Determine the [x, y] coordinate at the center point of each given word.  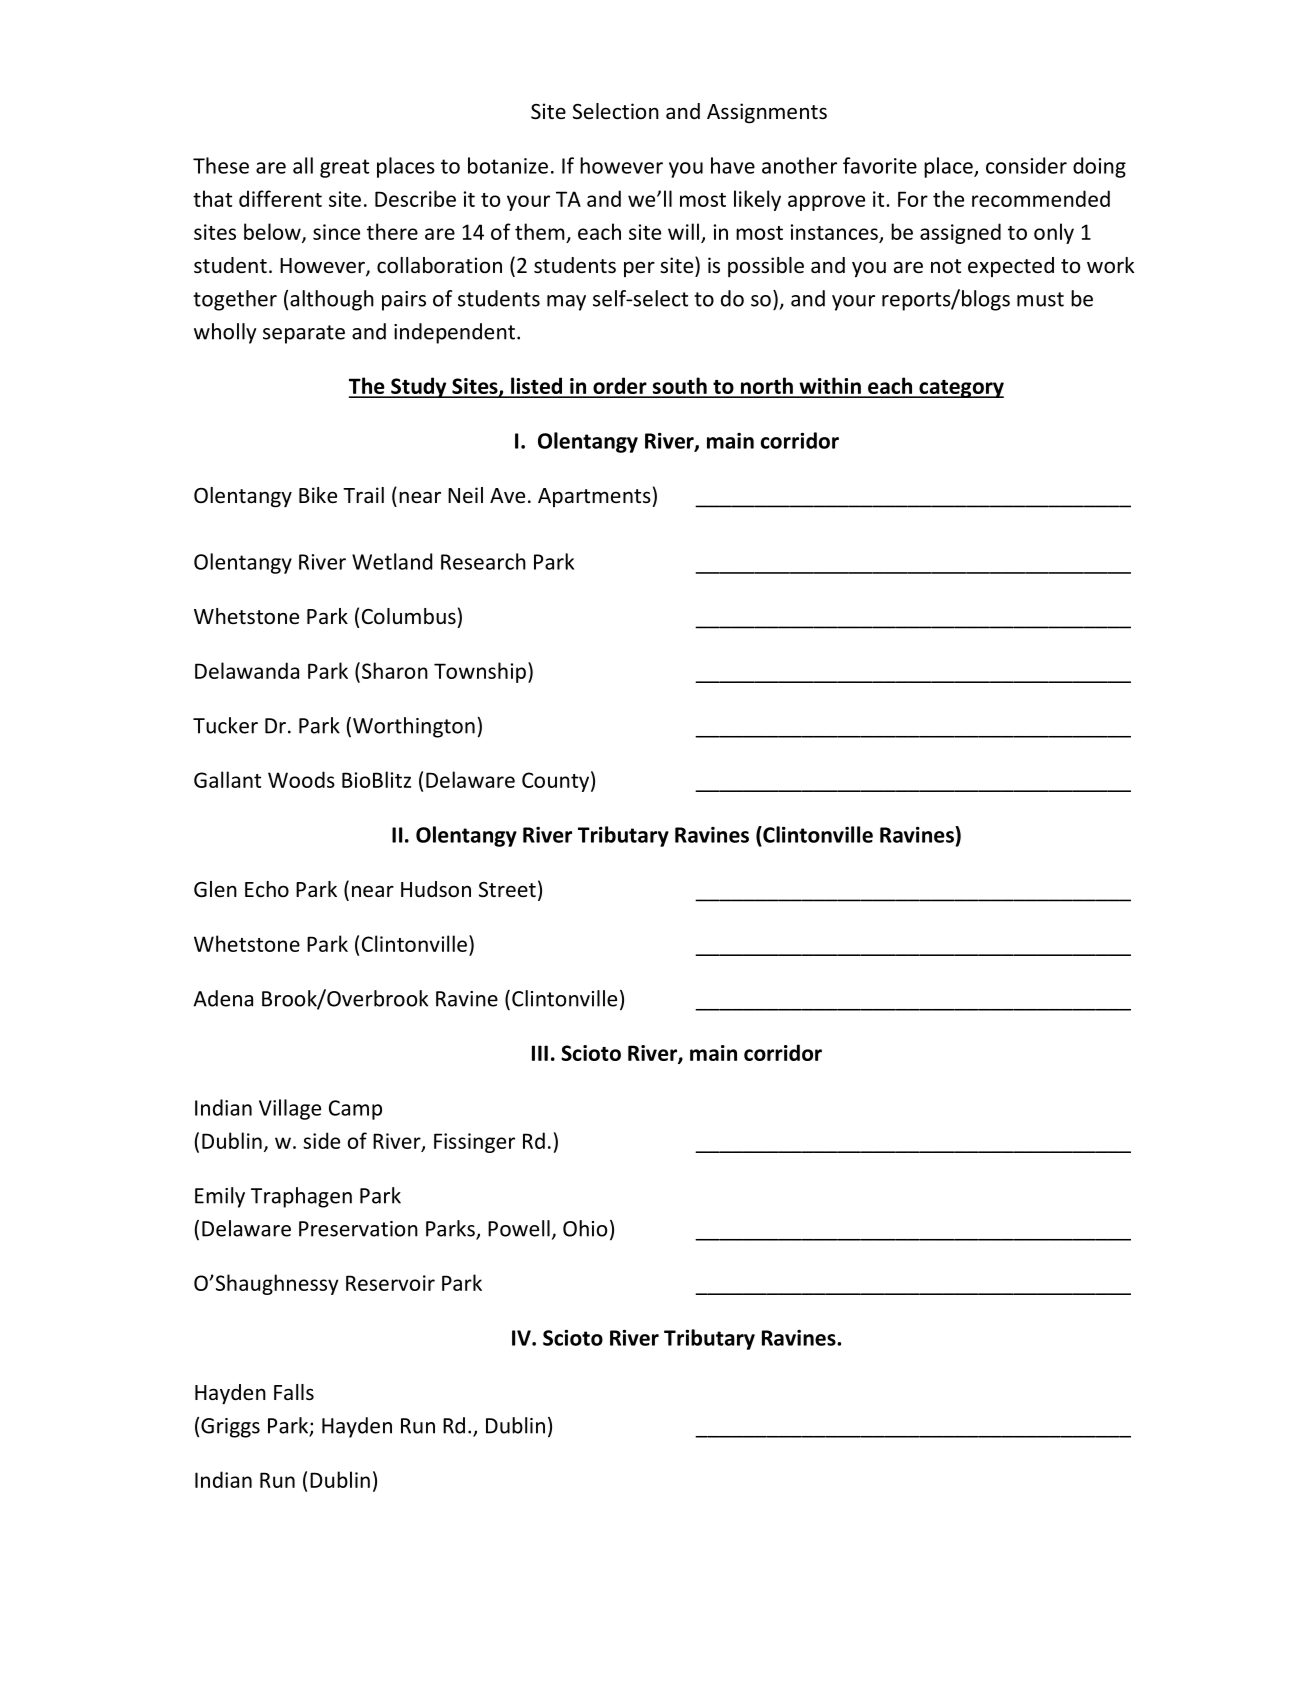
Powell [519, 1228]
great [344, 168]
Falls [294, 1392]
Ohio [585, 1228]
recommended [1041, 198]
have [733, 165]
